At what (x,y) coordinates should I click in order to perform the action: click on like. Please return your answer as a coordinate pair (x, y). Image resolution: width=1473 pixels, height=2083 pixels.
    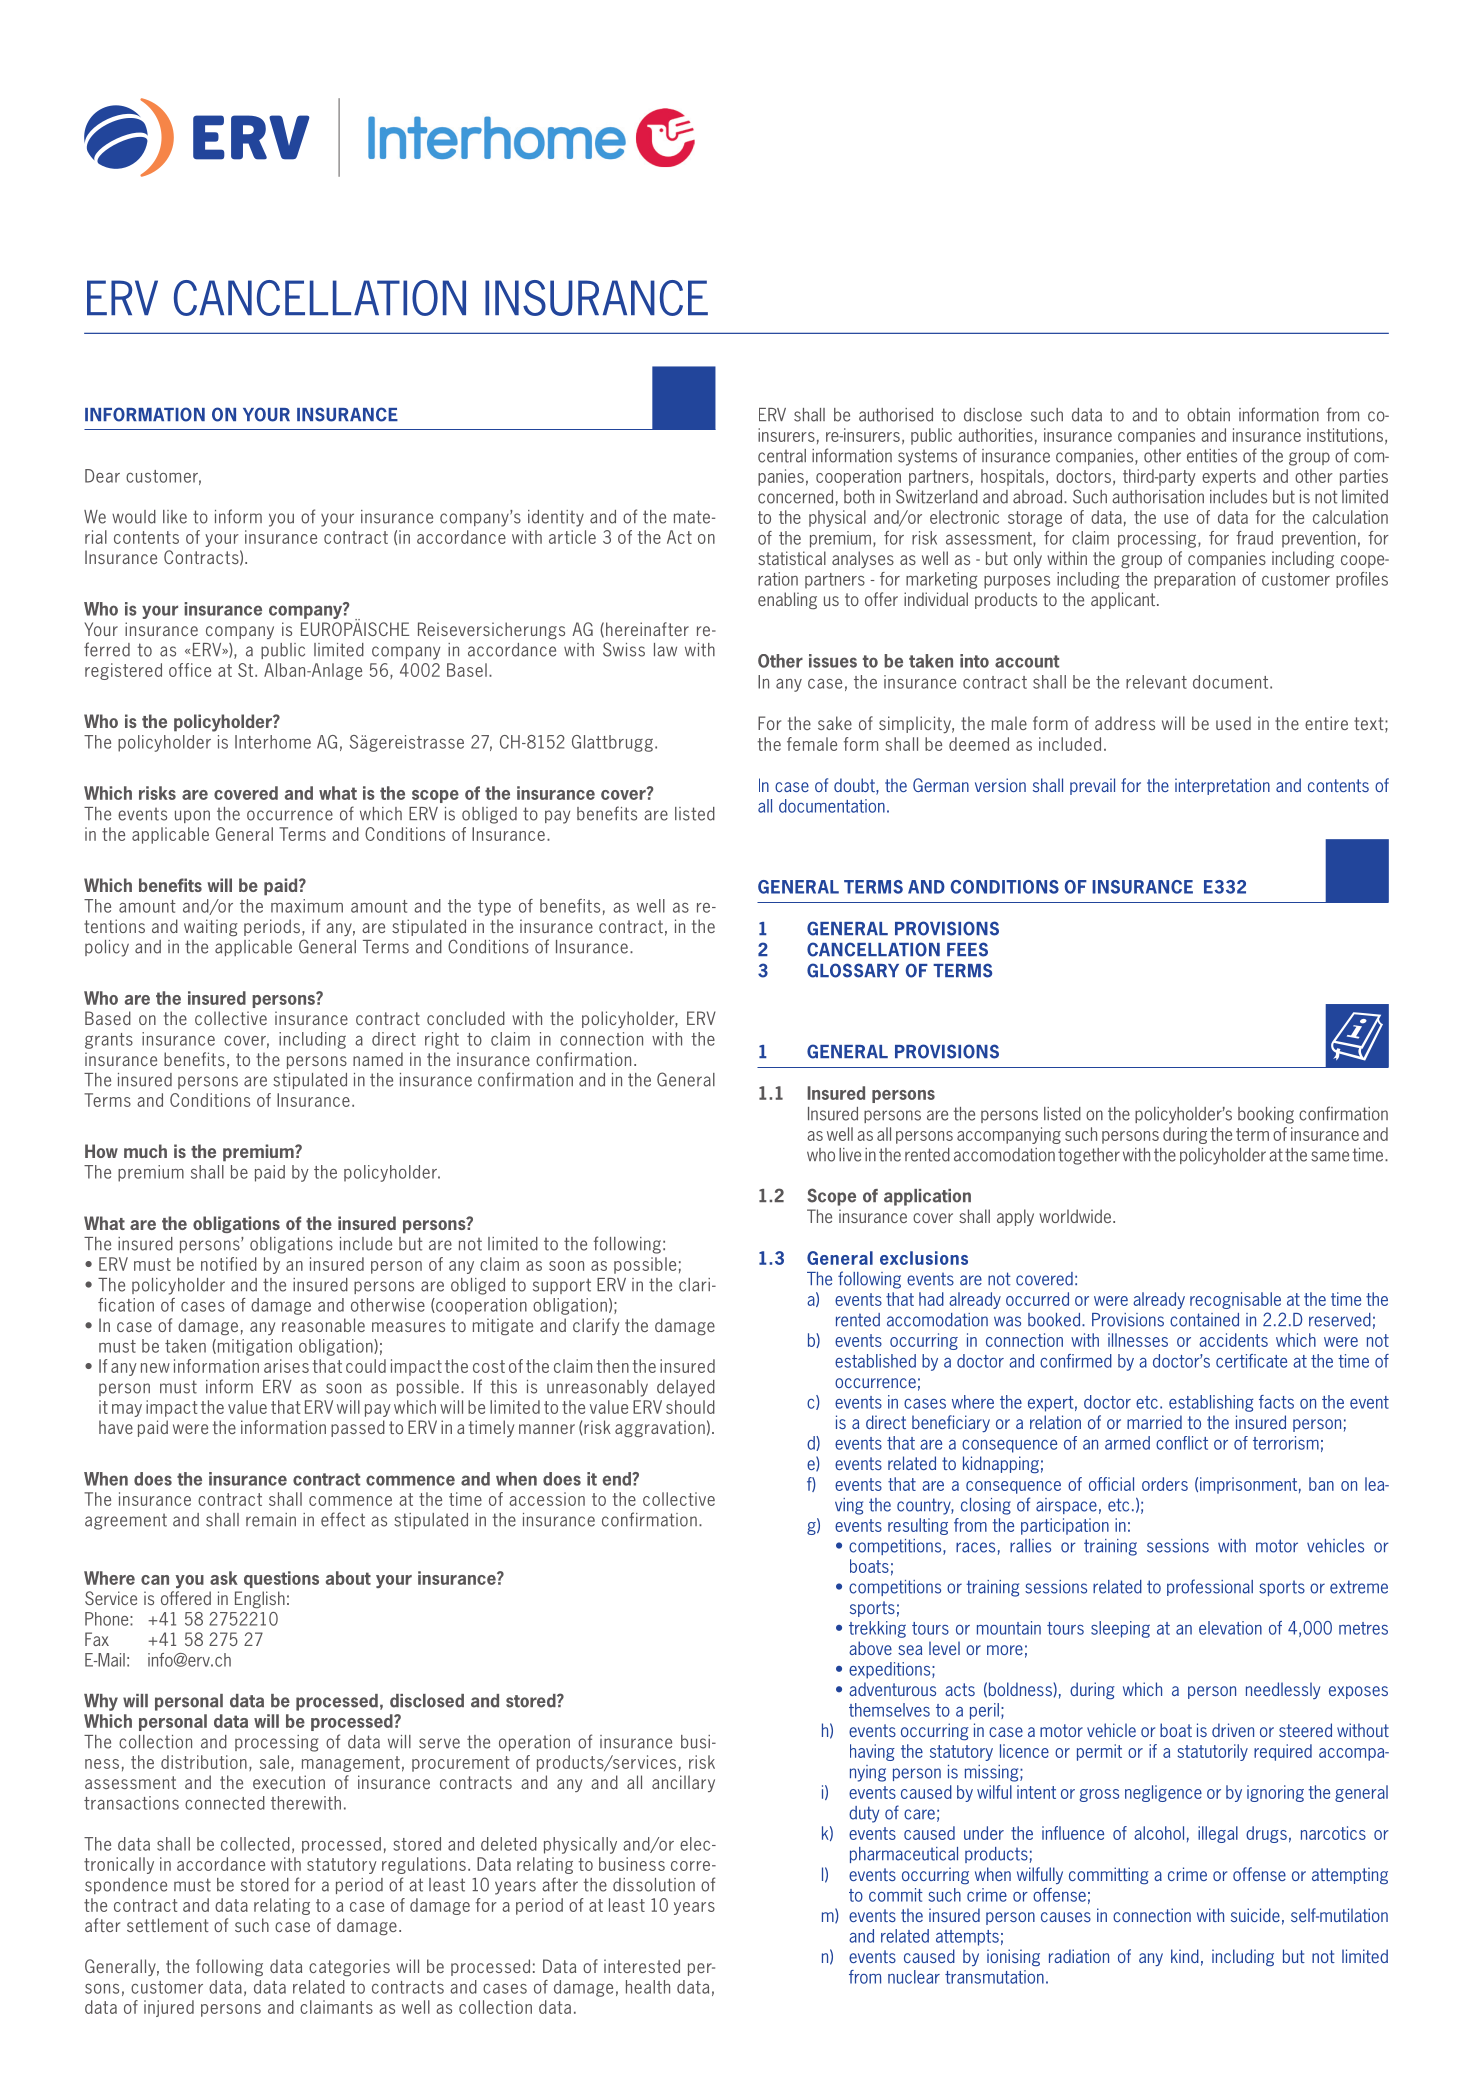
    Looking at the image, I should click on (175, 517).
